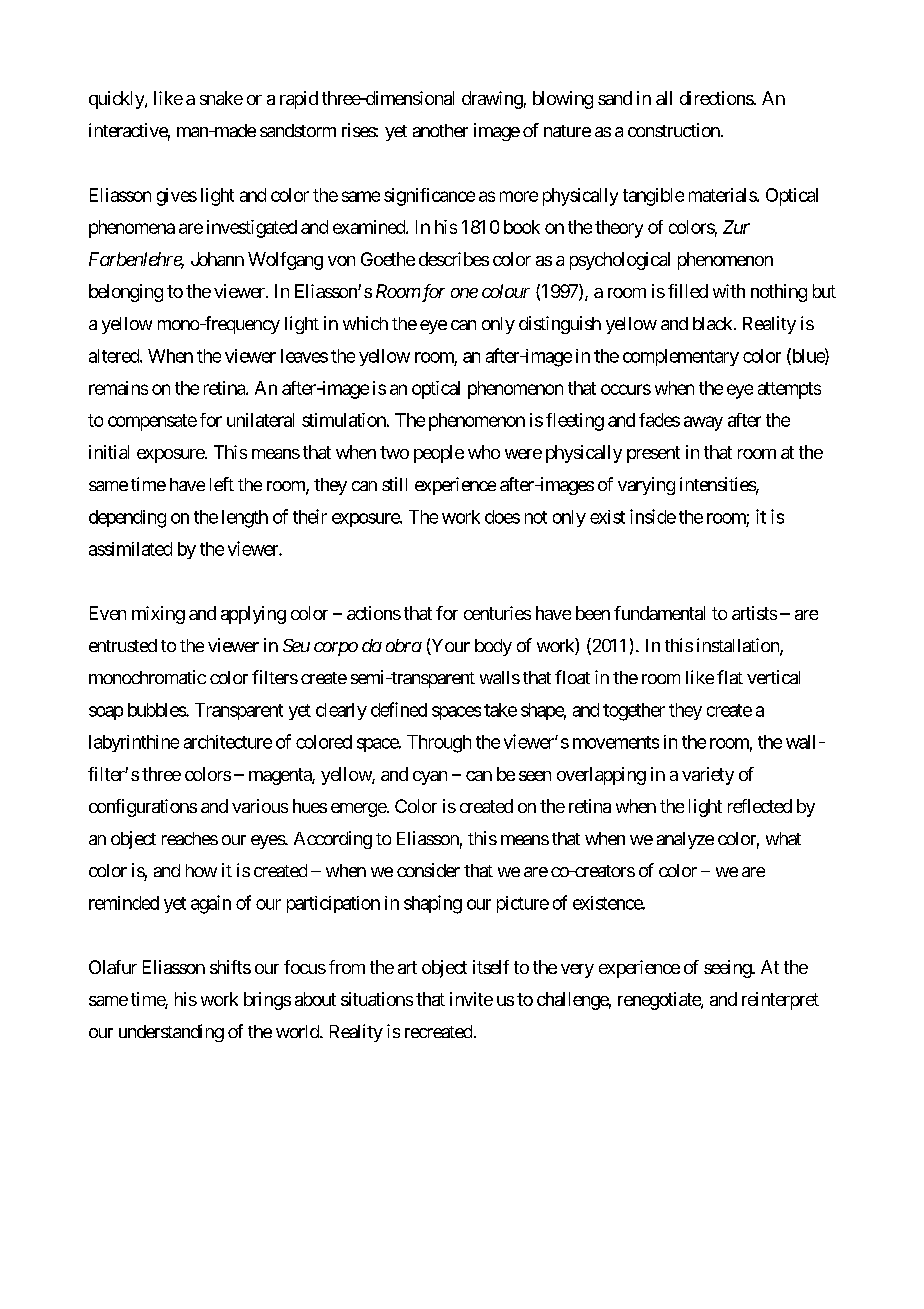 This image has width=924, height=1309. What do you see at coordinates (221, 98) in the image?
I see `snake` at bounding box center [221, 98].
